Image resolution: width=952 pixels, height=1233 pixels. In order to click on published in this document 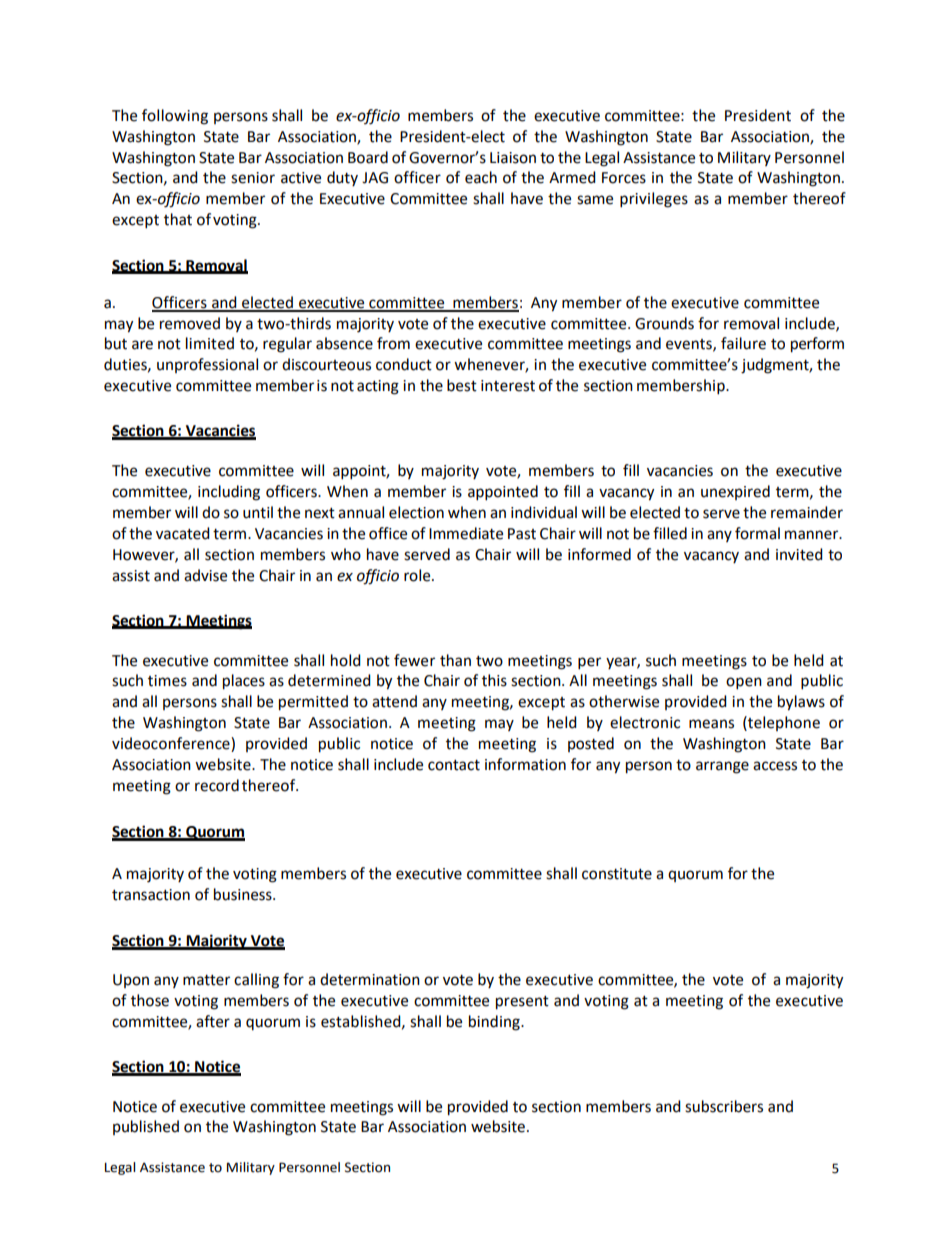, I will do `click(146, 1127)`.
